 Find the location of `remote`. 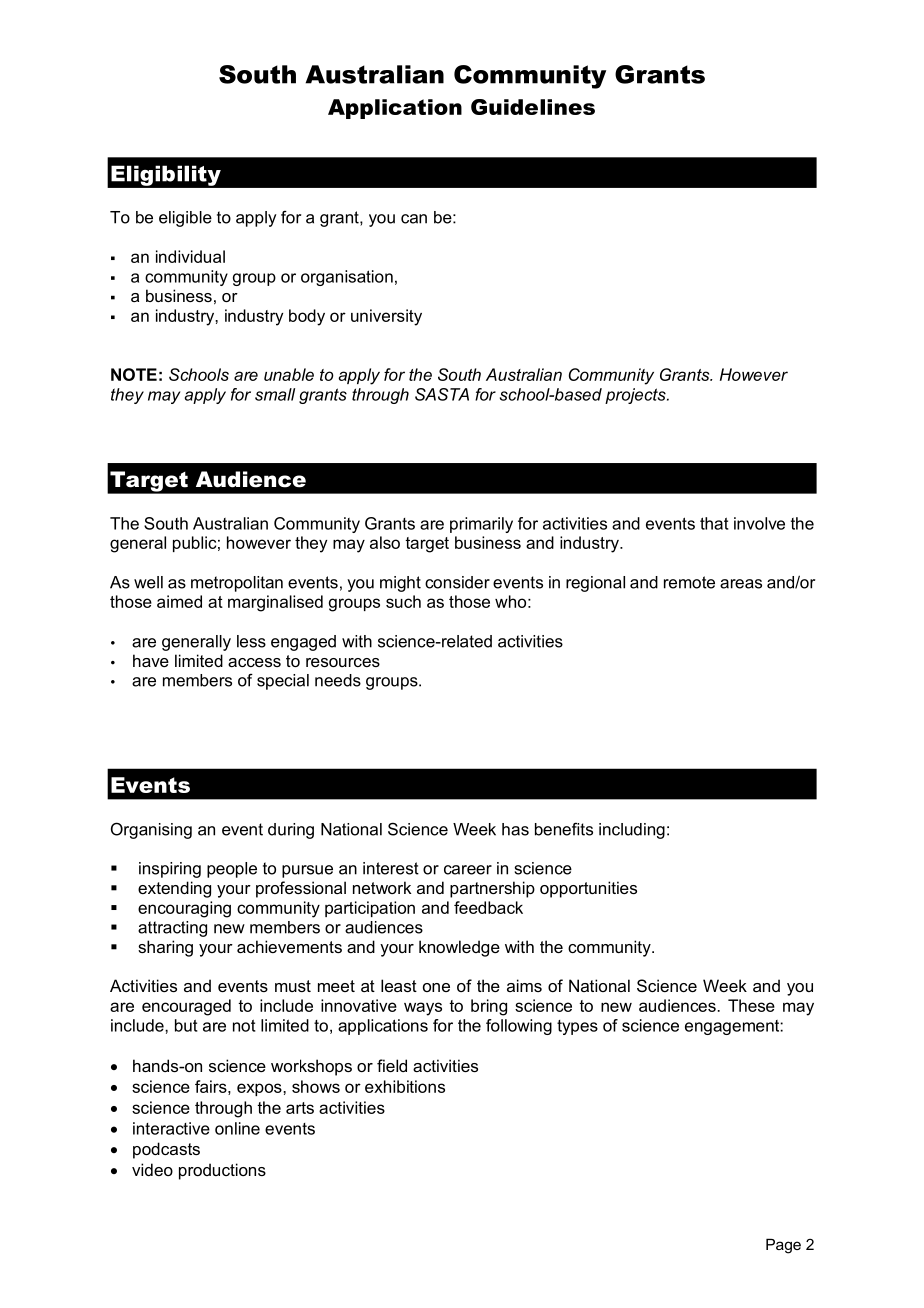

remote is located at coordinates (689, 582).
